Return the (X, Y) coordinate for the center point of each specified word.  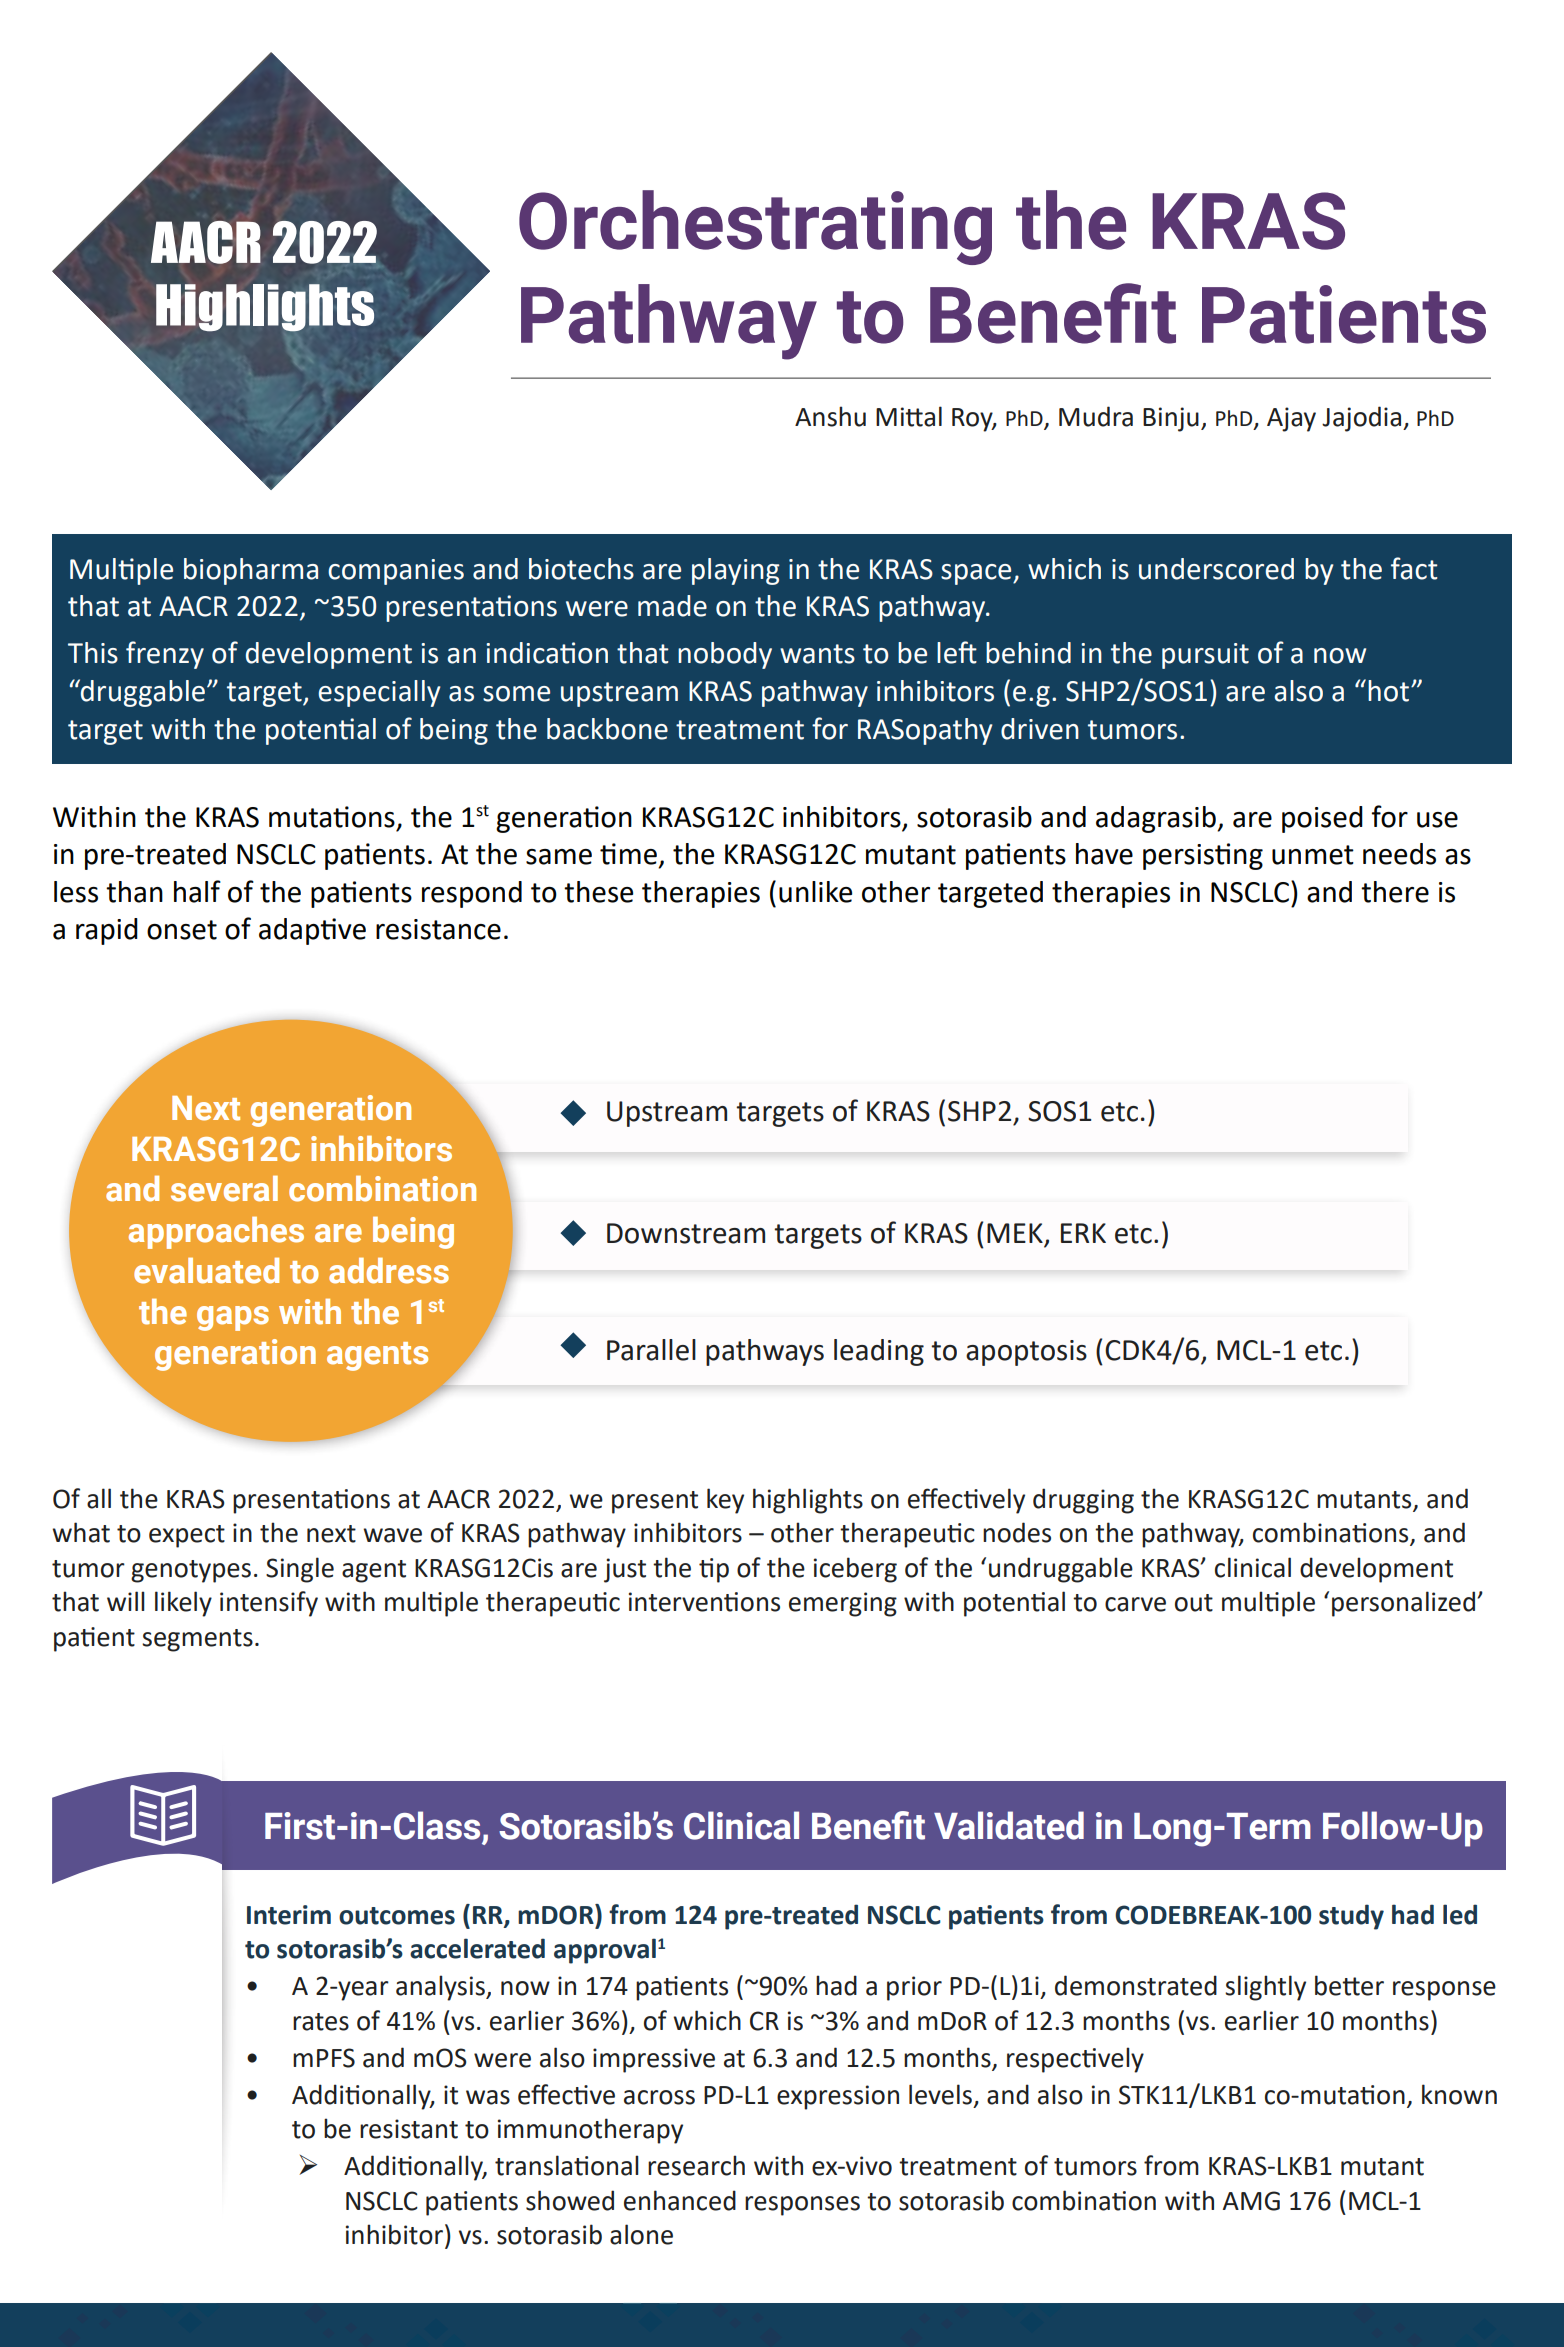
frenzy (165, 655)
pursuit (1205, 656)
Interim (289, 1915)
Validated (1009, 1825)
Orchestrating (755, 227)
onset (182, 930)
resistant (409, 2129)
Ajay (1291, 419)
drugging (1083, 1501)
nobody (725, 655)
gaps (233, 1318)
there (1395, 892)
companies (396, 572)
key (725, 1501)
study (1351, 1917)
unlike (815, 892)
